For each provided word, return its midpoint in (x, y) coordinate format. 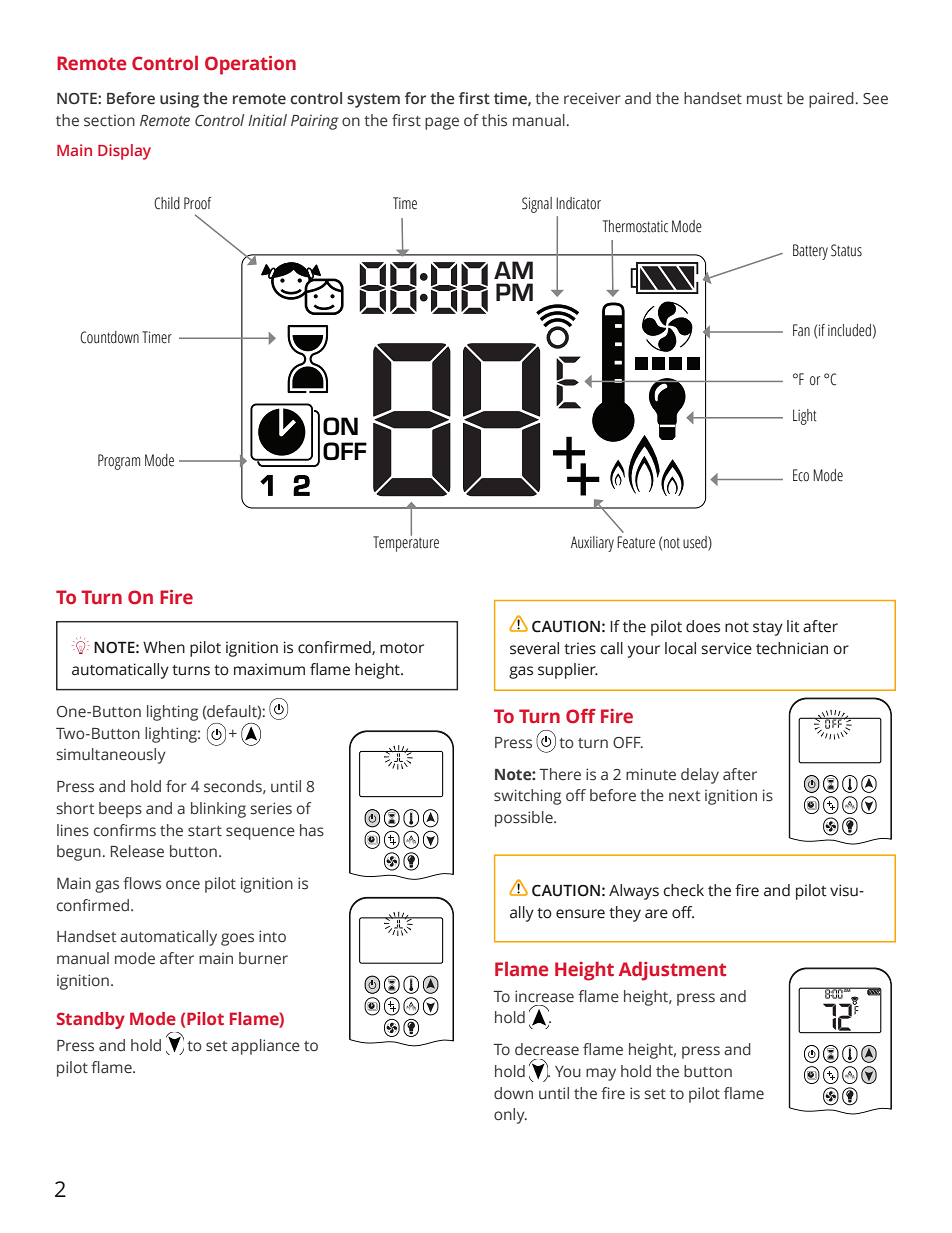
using (179, 100)
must (764, 99)
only (510, 1116)
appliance (265, 1047)
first (474, 98)
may (601, 1074)
